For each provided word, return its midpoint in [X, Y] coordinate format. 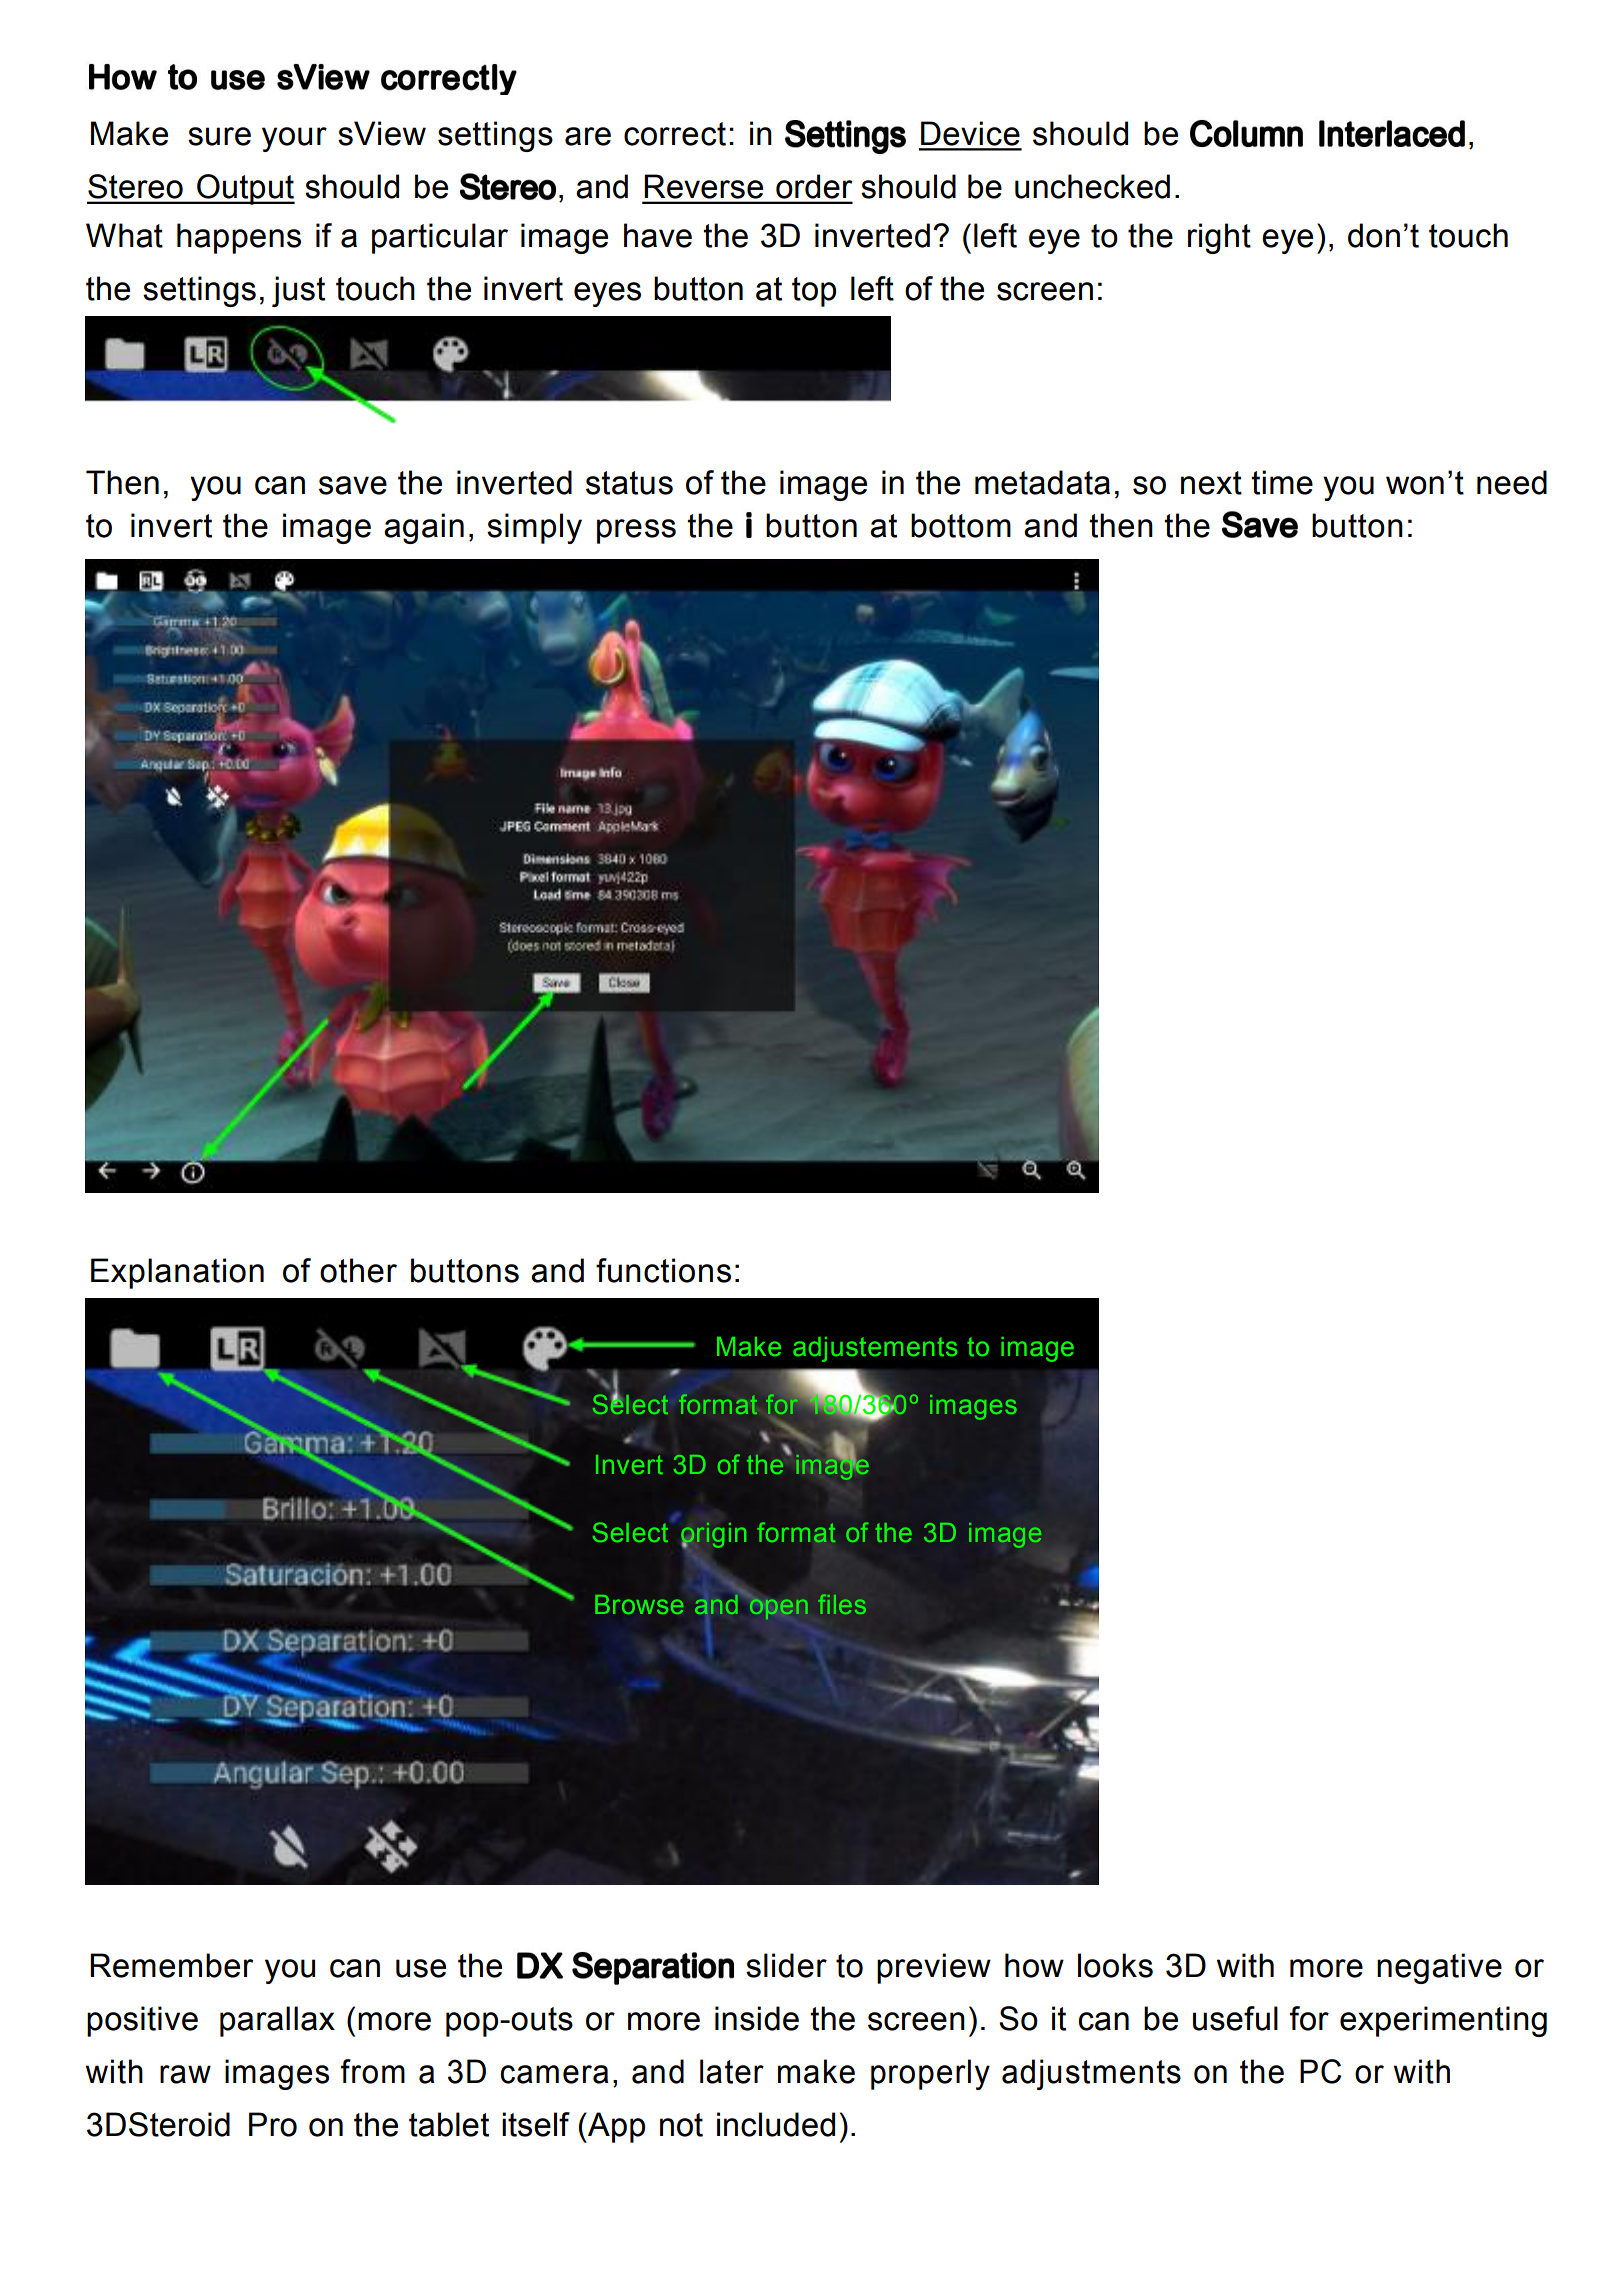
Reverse [704, 187]
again [424, 528]
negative [1439, 1968]
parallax [277, 2021]
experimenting [1443, 2021]
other [358, 1270]
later [732, 2071]
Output [245, 189]
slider [786, 1965]
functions [663, 1270]
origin [714, 1536]
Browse [639, 1604]
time [1282, 482]
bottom [961, 525]
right [1219, 238]
